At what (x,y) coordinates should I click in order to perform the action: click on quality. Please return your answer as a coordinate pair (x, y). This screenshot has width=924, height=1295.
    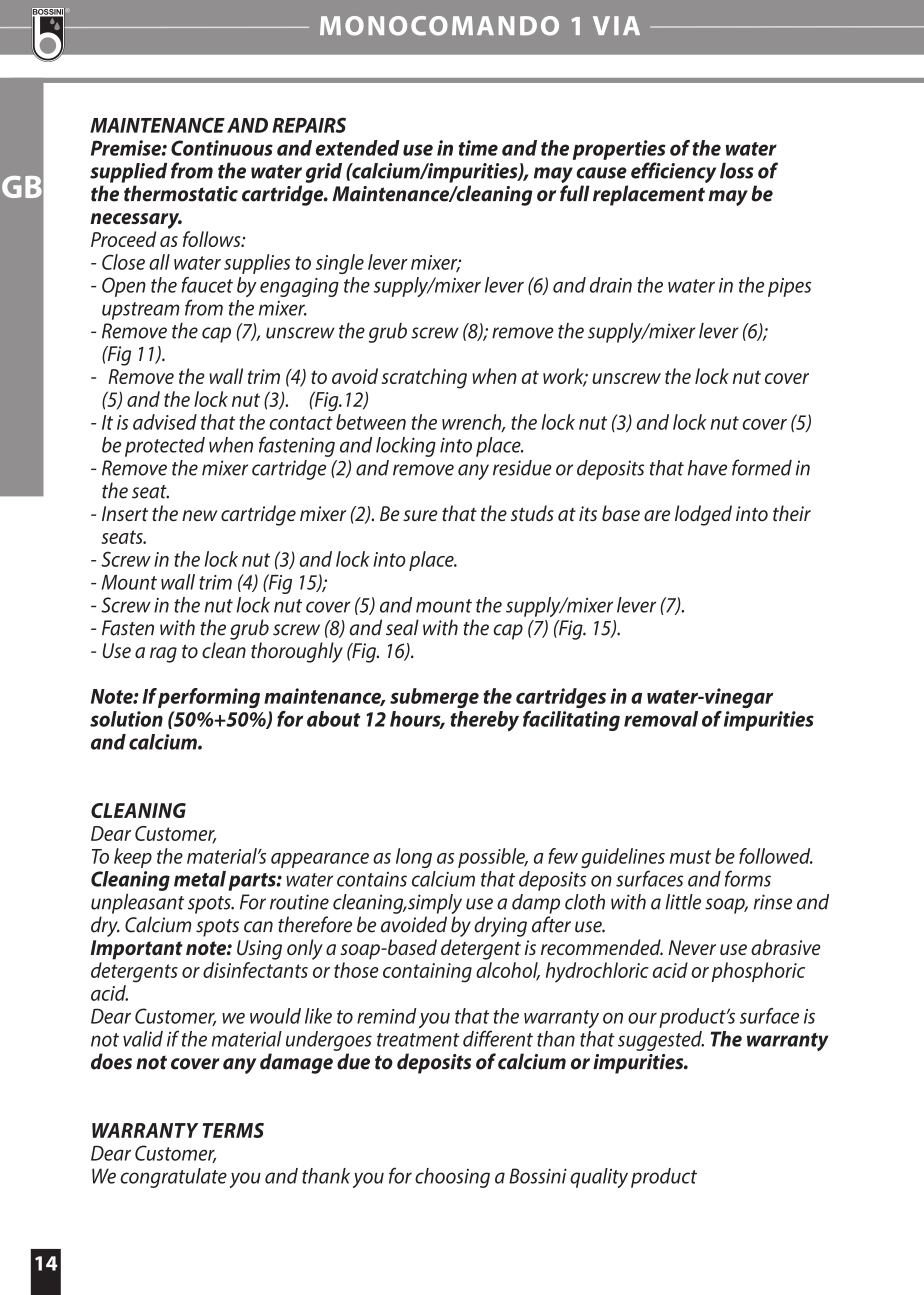
    Looking at the image, I should click on (599, 1178).
